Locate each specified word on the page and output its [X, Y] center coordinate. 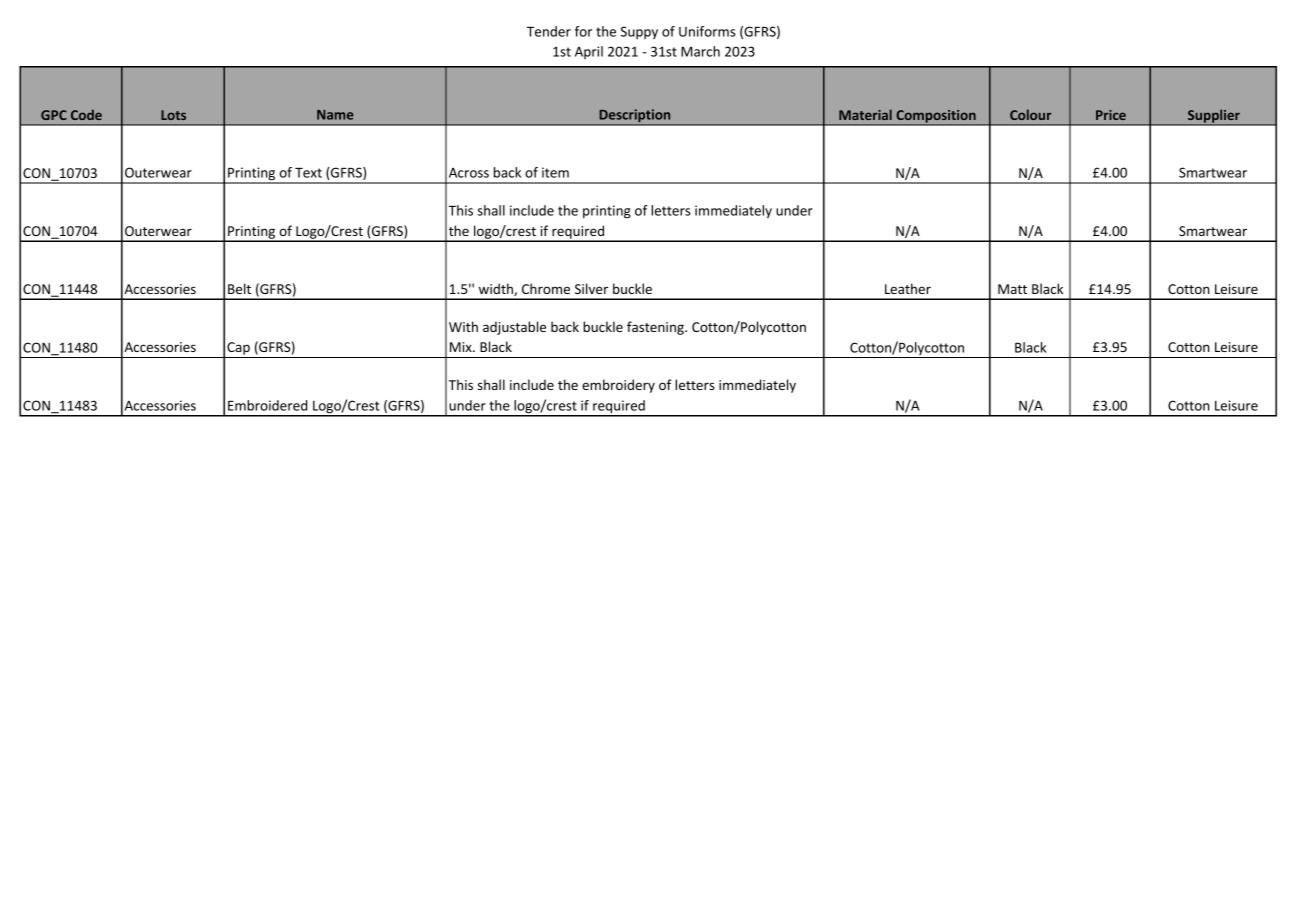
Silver [591, 288]
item [555, 172]
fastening [656, 328]
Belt [239, 288]
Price [1111, 115]
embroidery [618, 386]
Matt [1012, 289]
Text [308, 173]
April [589, 52]
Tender [549, 31]
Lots [173, 115]
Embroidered [267, 405]
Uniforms [707, 31]
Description [635, 117]
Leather [908, 288]
